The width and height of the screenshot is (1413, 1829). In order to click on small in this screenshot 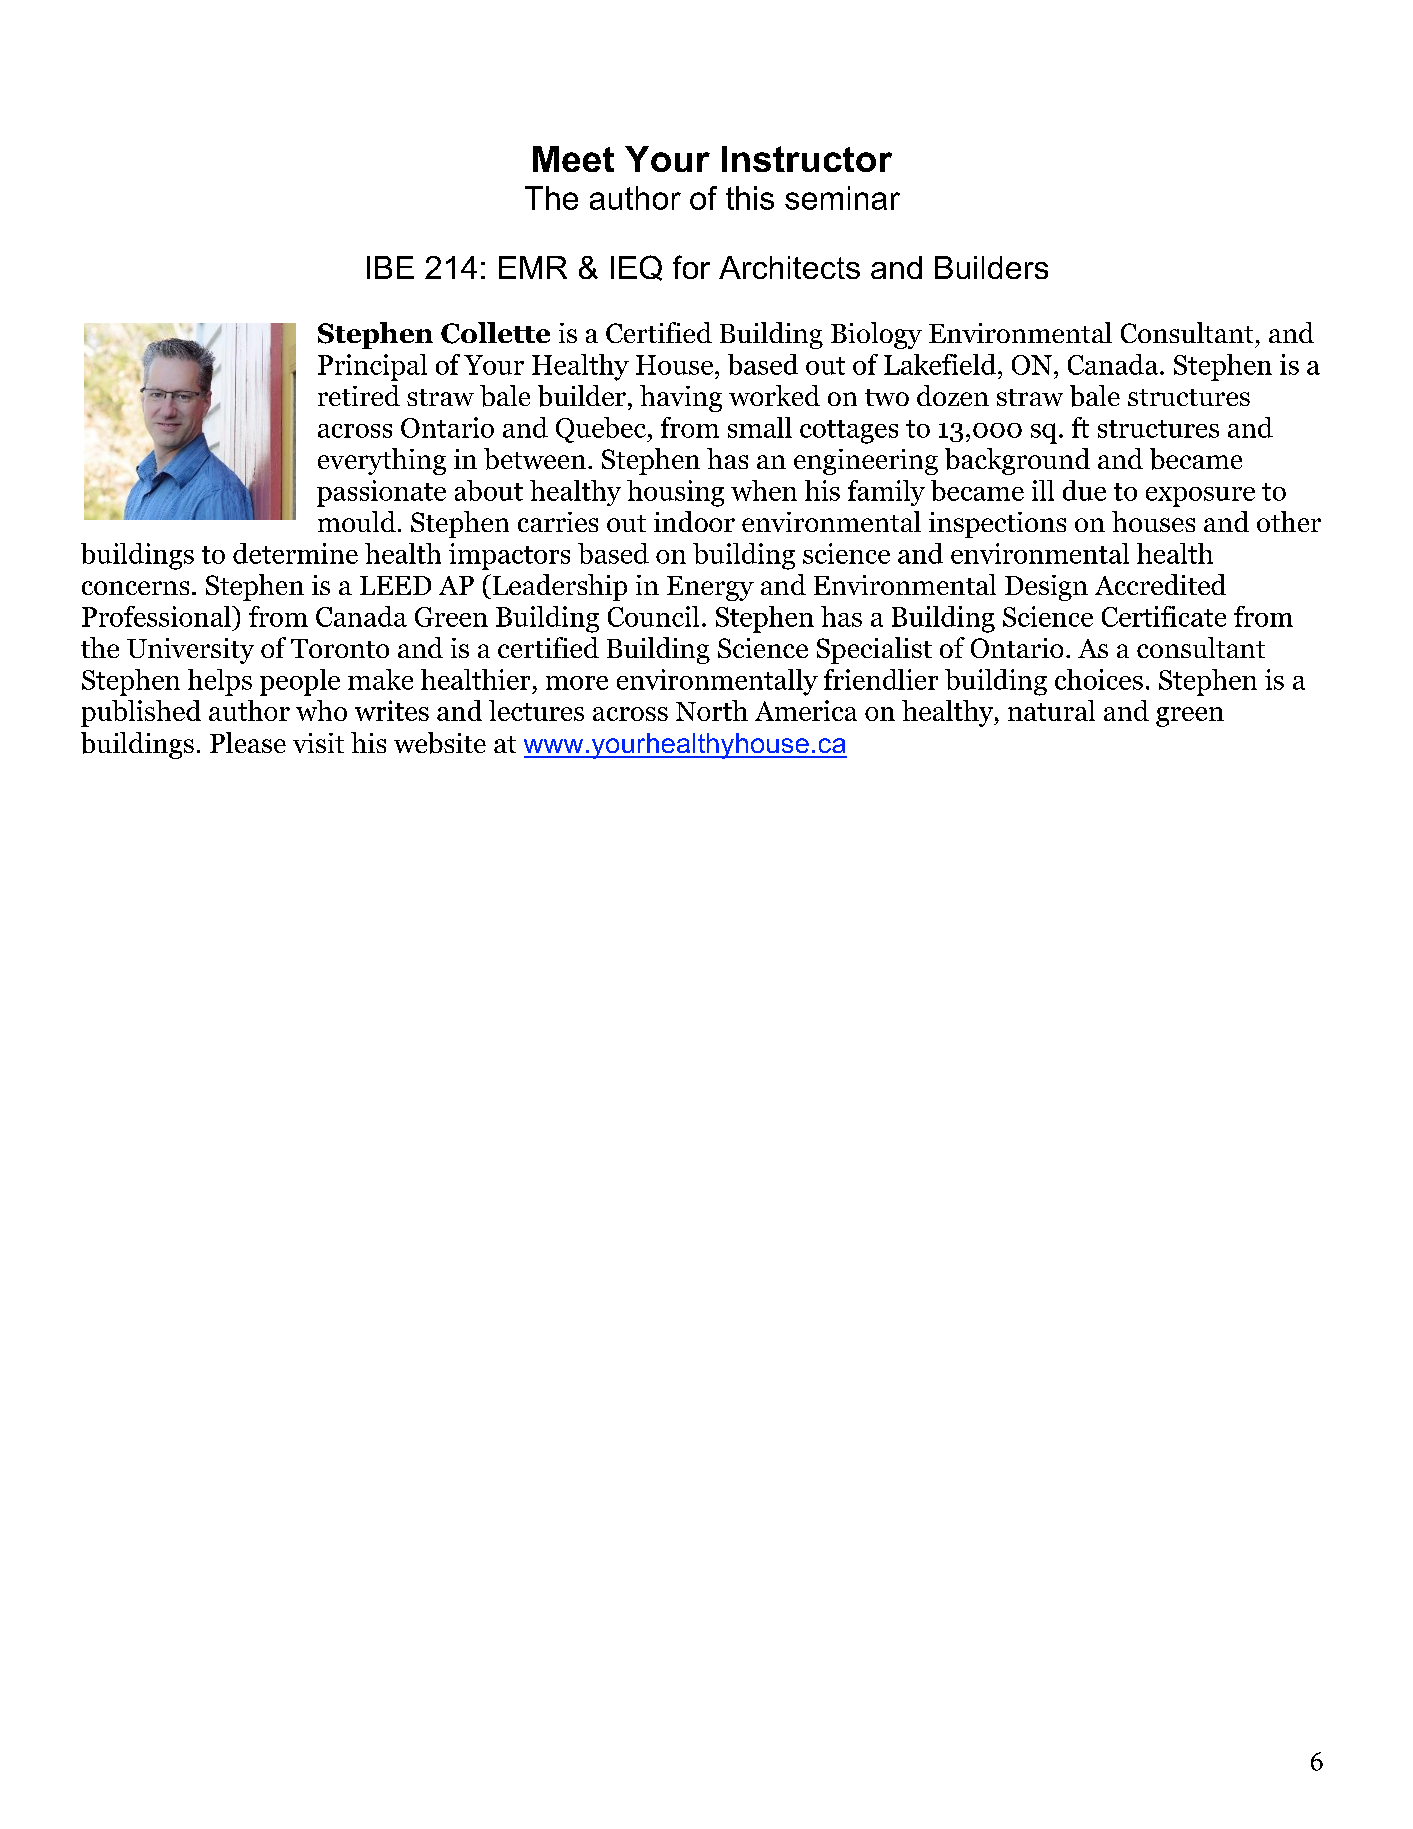, I will do `click(760, 427)`.
